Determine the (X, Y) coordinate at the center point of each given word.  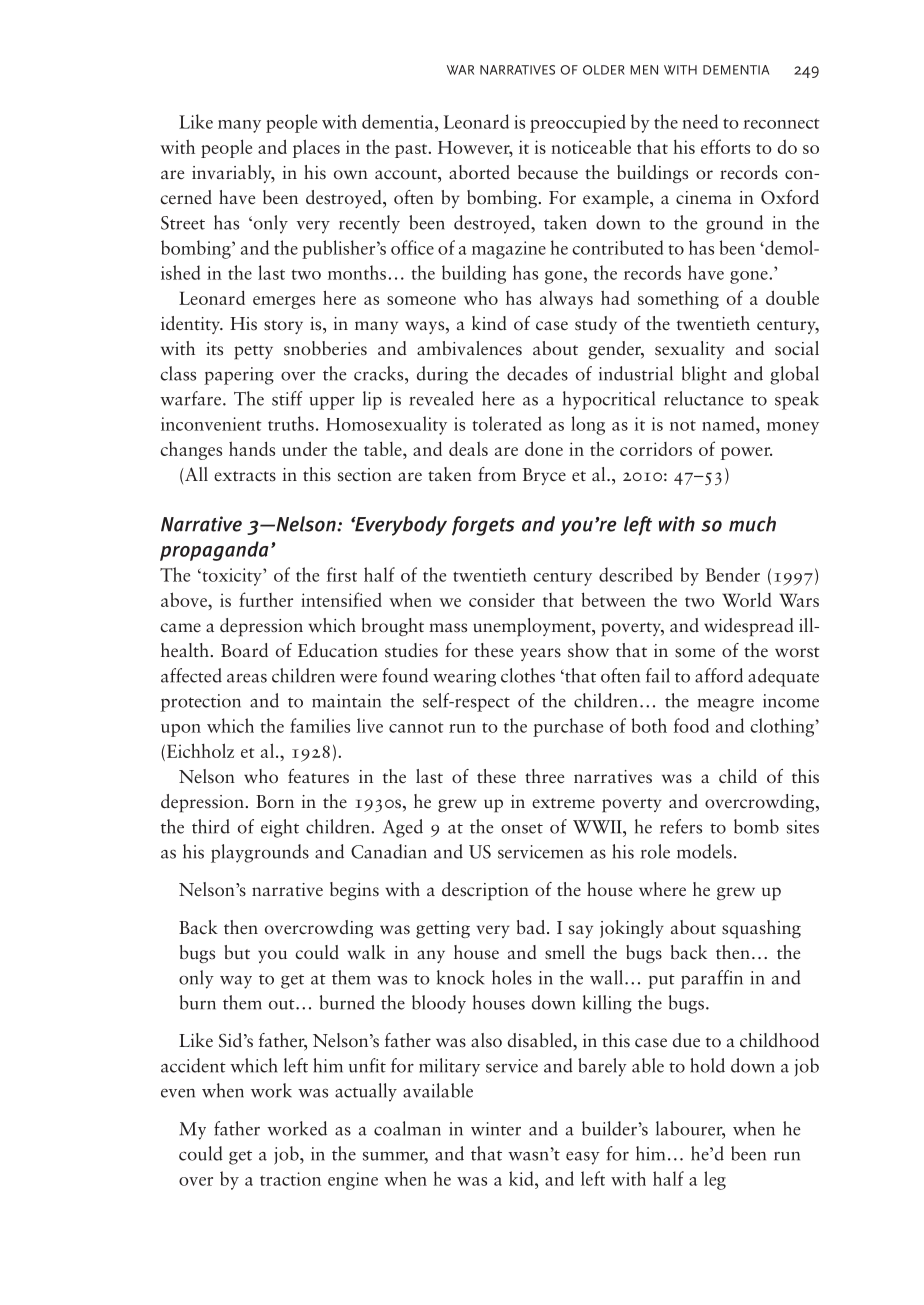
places (316, 148)
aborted (479, 172)
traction (290, 1179)
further (266, 599)
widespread (749, 627)
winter (496, 1129)
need (700, 121)
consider (502, 600)
